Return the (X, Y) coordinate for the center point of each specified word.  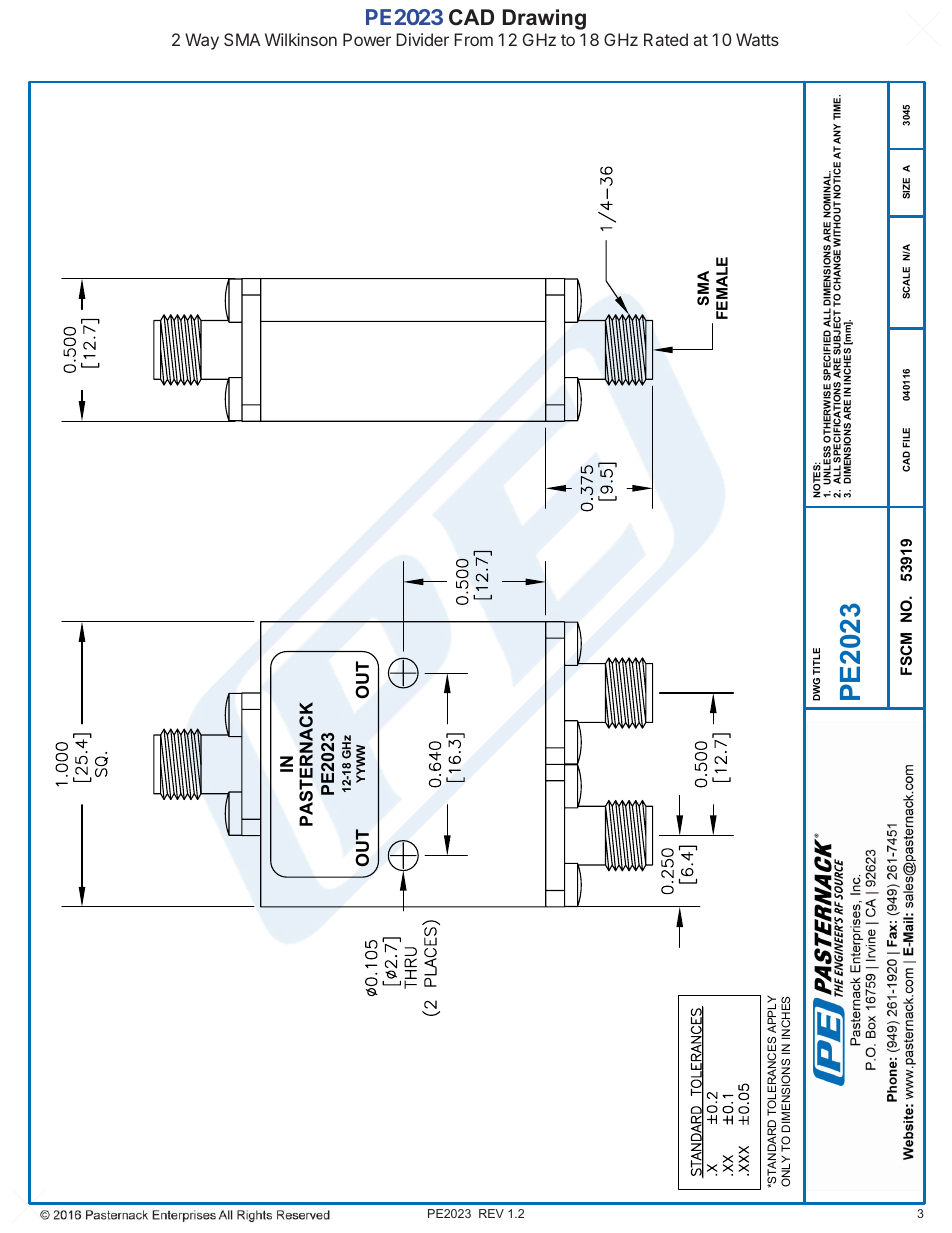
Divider (422, 39)
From (473, 39)
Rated (666, 39)
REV (491, 1213)
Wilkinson (301, 39)
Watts (757, 39)
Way (202, 41)
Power (367, 39)
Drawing (544, 19)
